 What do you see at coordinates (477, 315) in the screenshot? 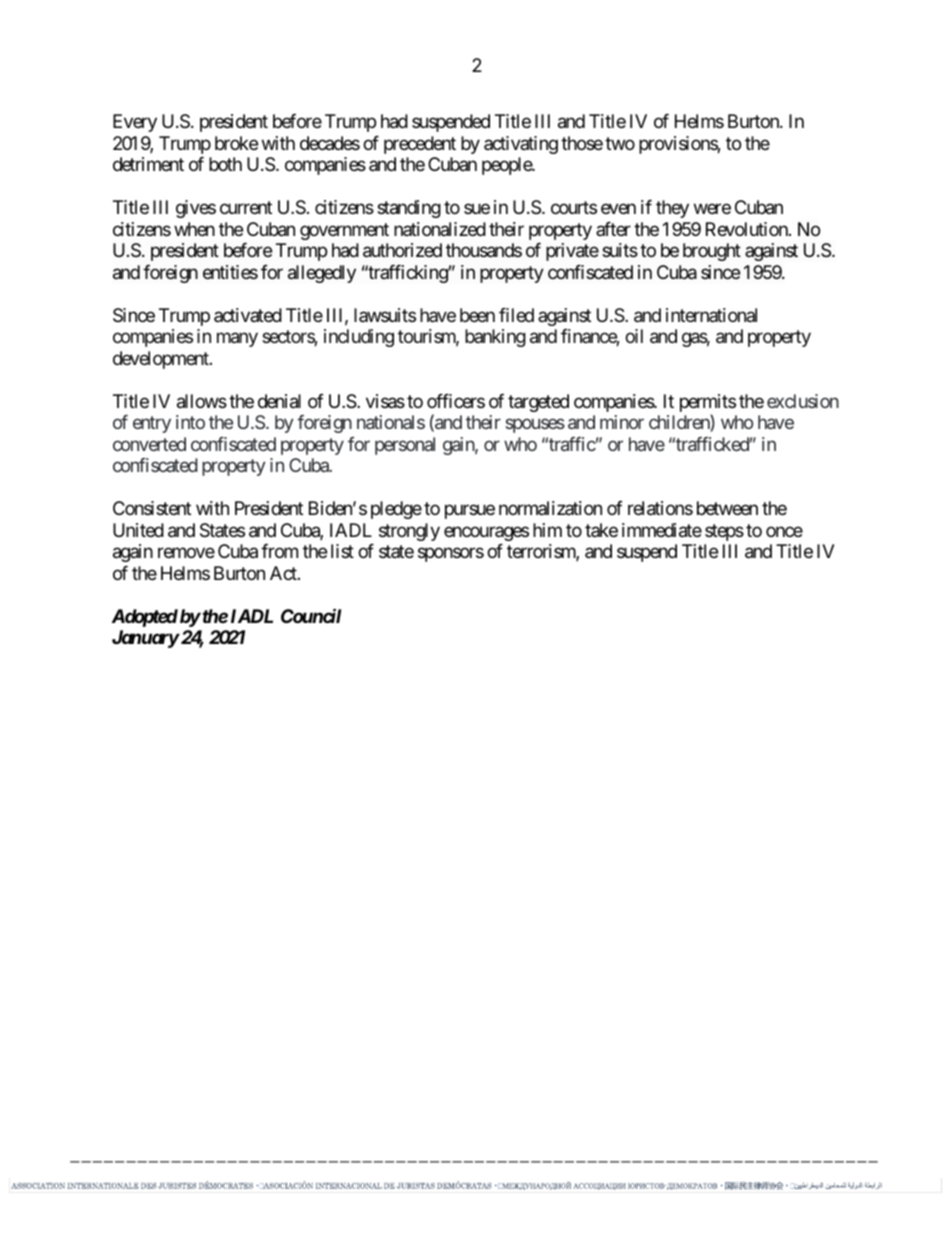
I see `been` at bounding box center [477, 315].
